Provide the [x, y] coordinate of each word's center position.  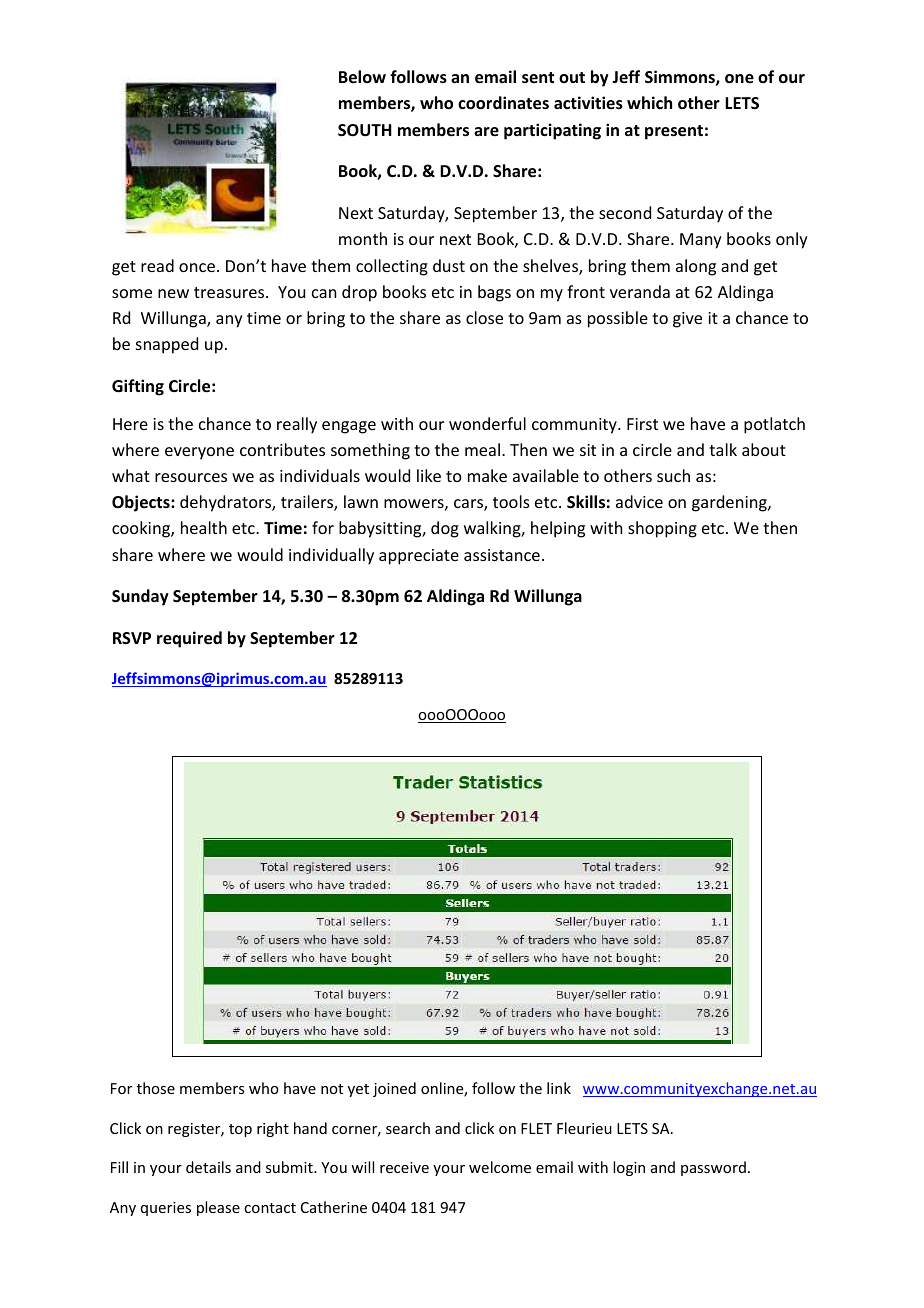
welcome [500, 1167]
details [208, 1167]
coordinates [503, 103]
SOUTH [365, 130]
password [713, 1168]
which [649, 102]
